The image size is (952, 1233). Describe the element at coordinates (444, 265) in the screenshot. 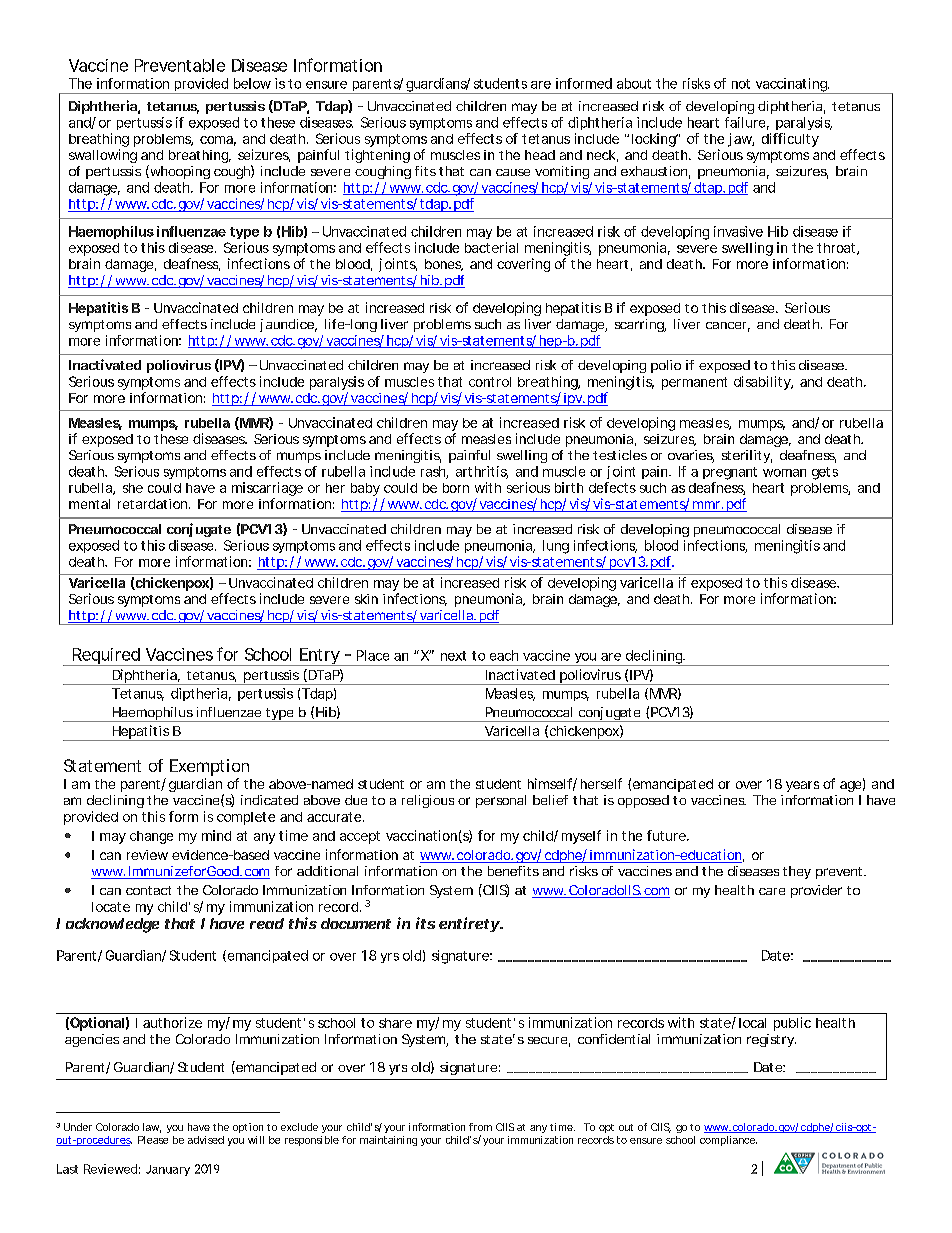

I see `bones` at that location.
